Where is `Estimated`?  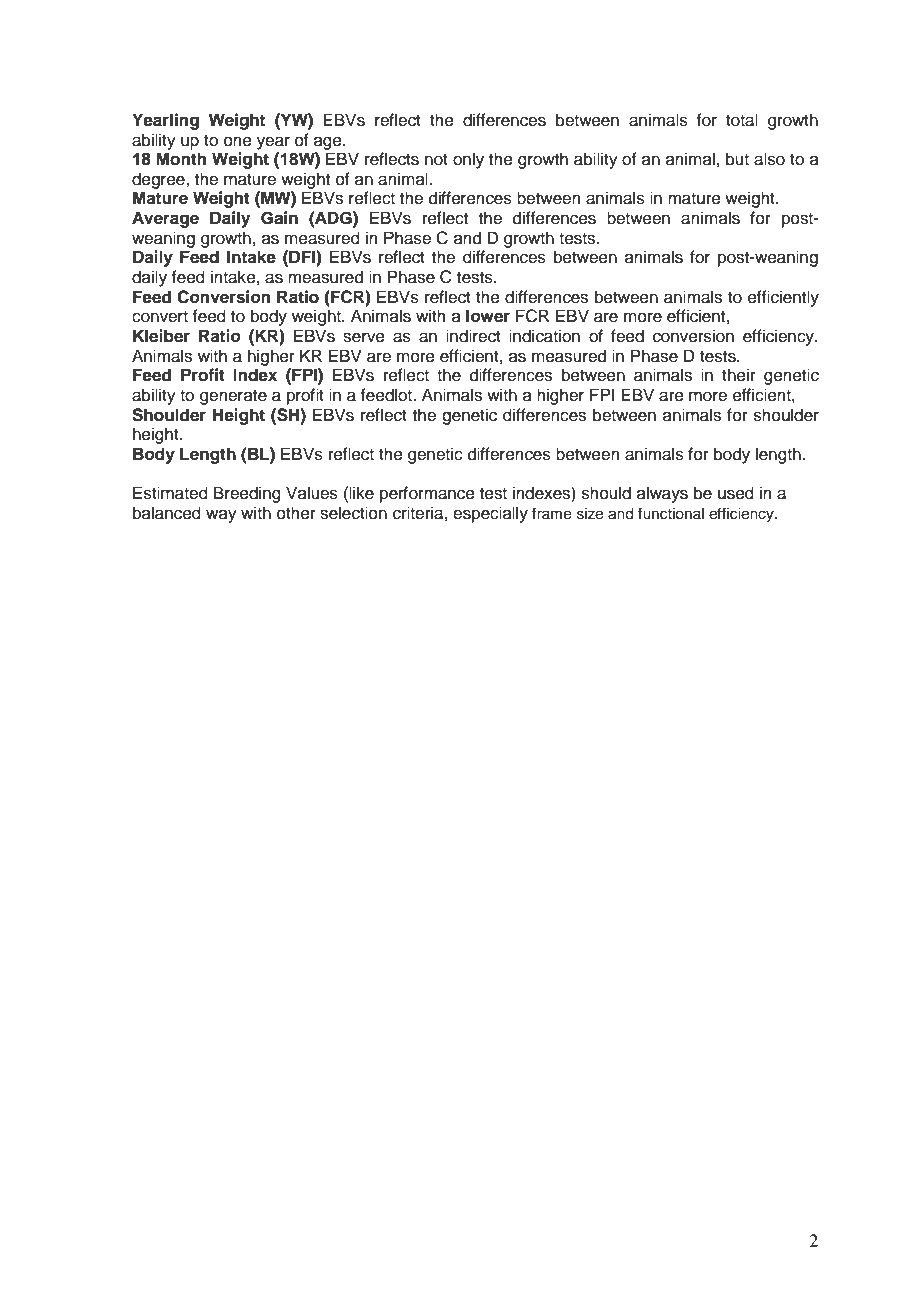
Estimated is located at coordinates (170, 493).
